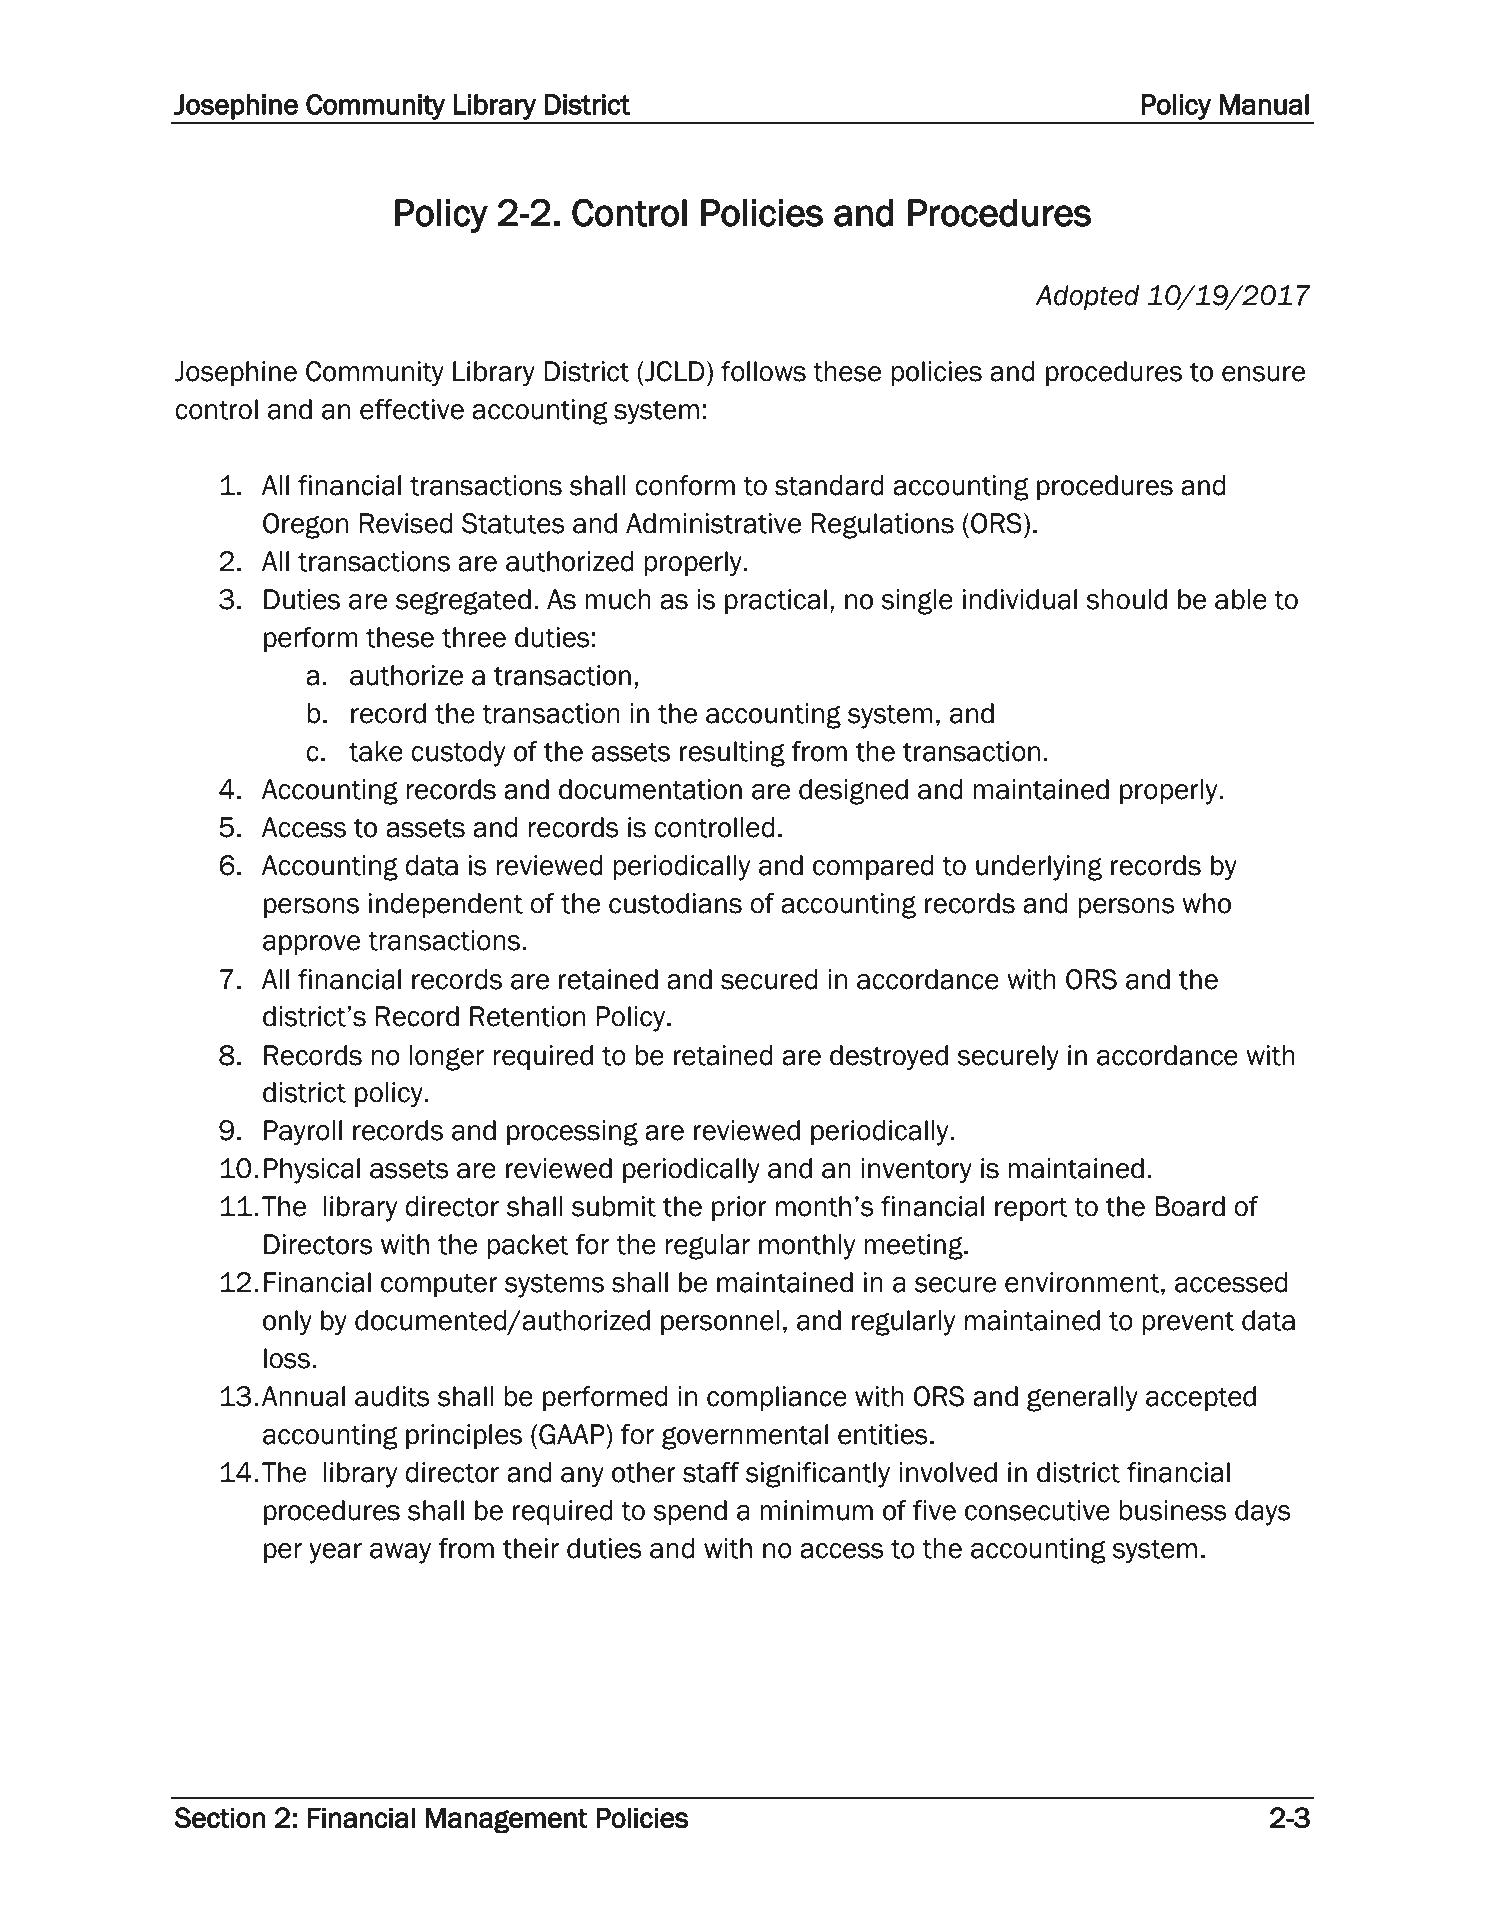 The width and height of the image is (1485, 1921). I want to click on business, so click(1173, 1510).
